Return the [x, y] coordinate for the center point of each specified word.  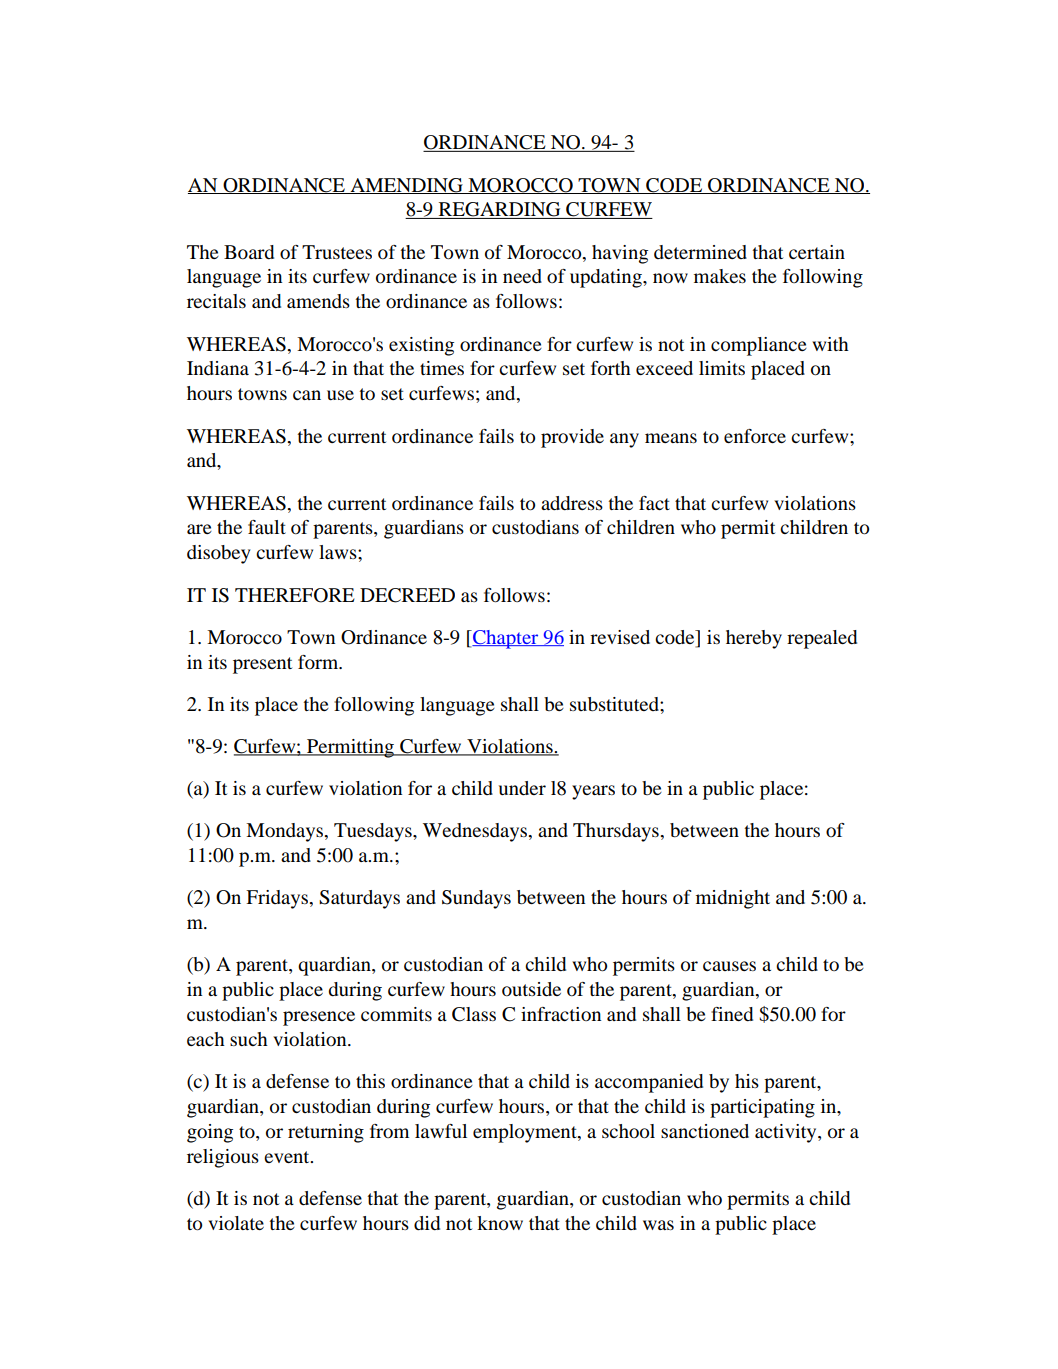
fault [267, 527]
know [500, 1223]
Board [249, 252]
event [288, 1157]
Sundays [476, 899]
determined [700, 252]
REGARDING [499, 210]
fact [654, 503]
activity [787, 1133]
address [572, 503]
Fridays [278, 899]
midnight [733, 899]
